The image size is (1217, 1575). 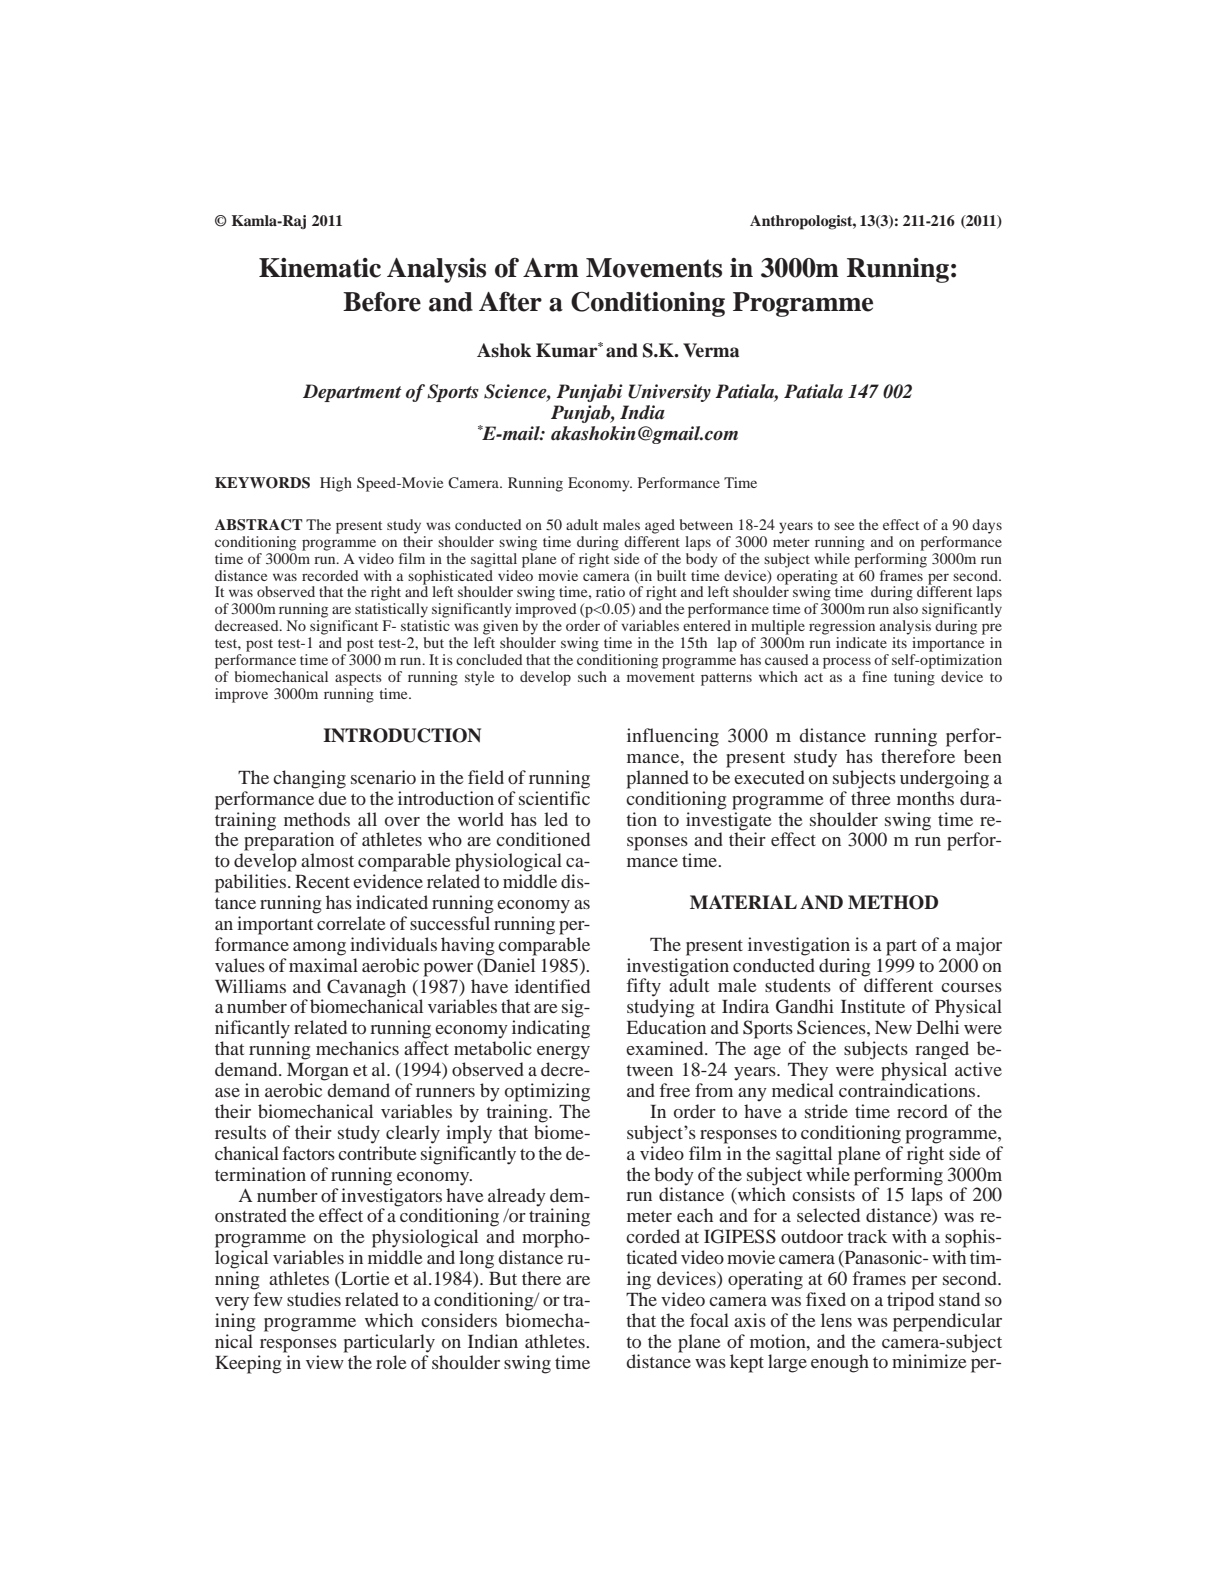 I want to click on Arm, so click(x=551, y=267).
